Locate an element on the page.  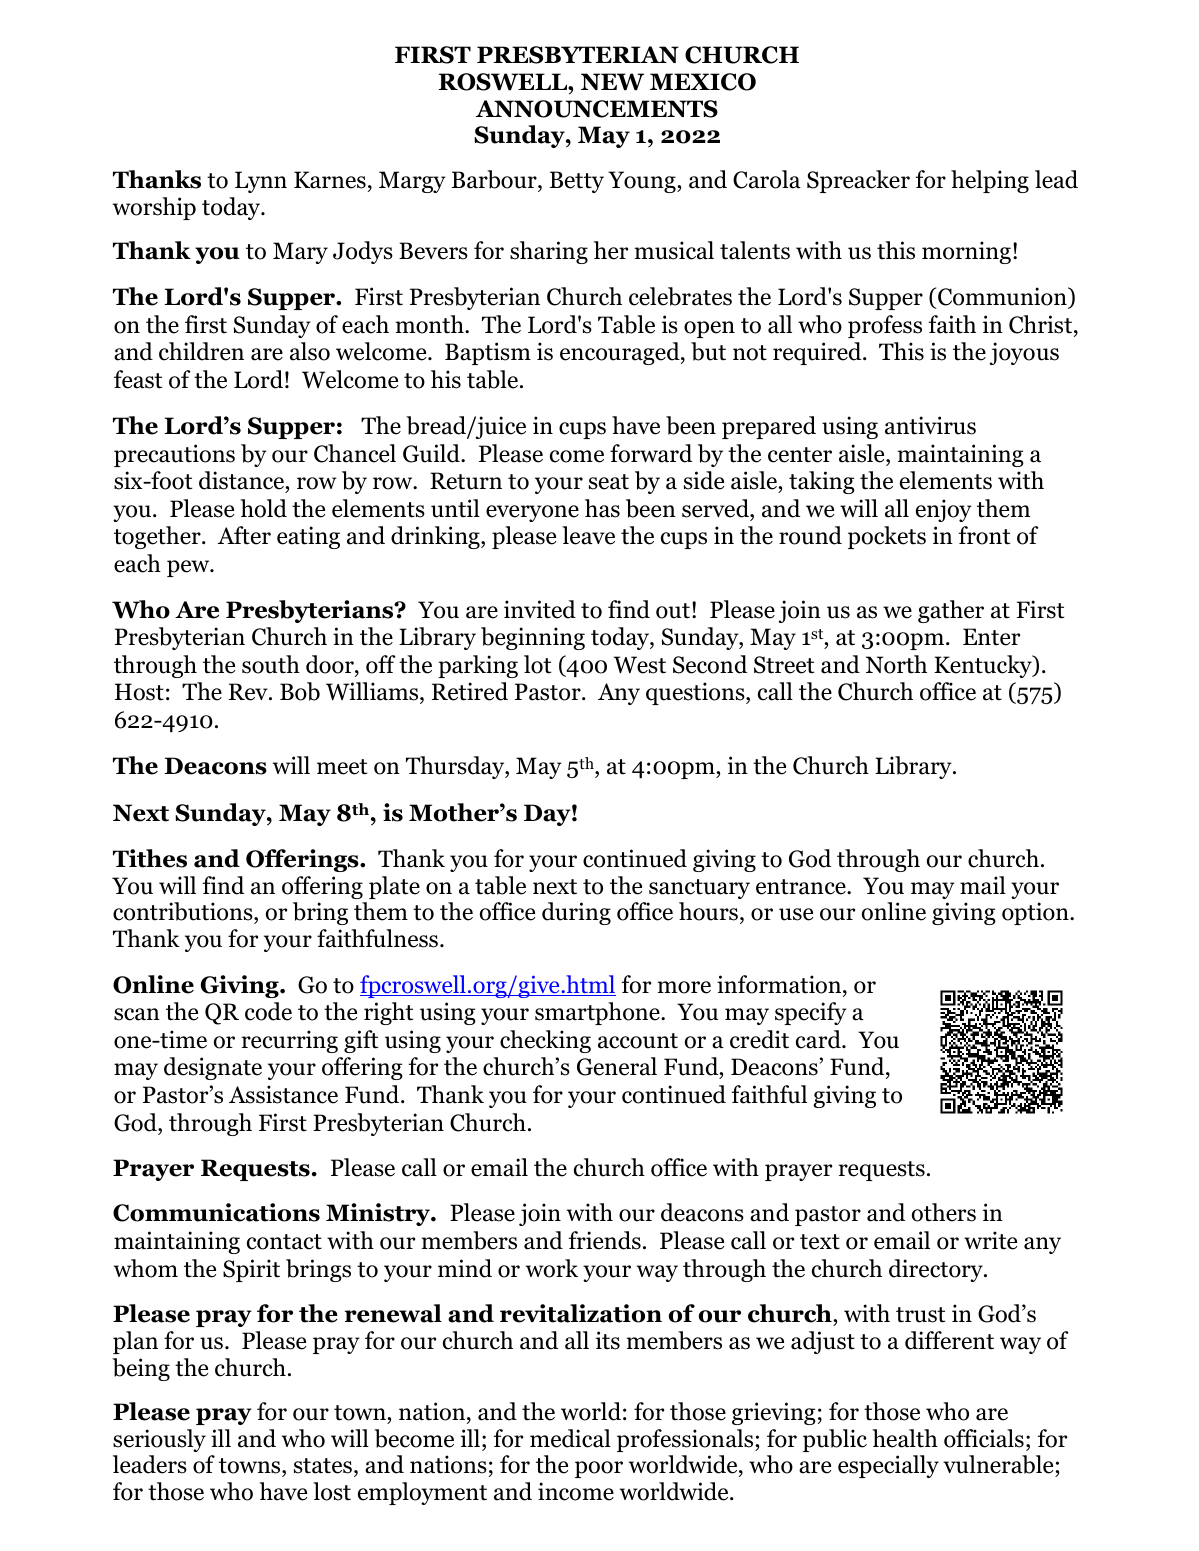
medical is located at coordinates (570, 1438).
